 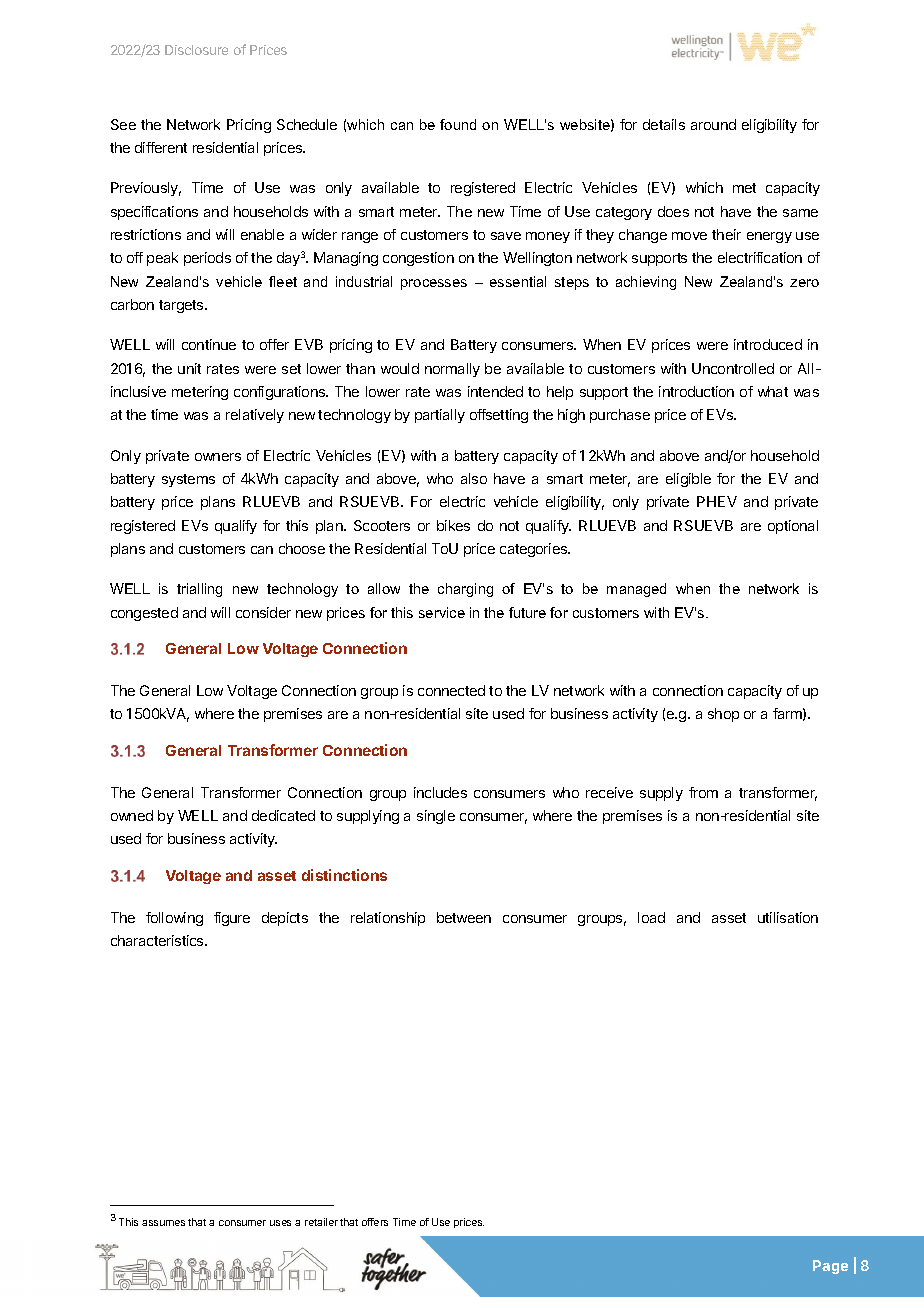 What do you see at coordinates (713, 124) in the screenshot?
I see `around` at bounding box center [713, 124].
